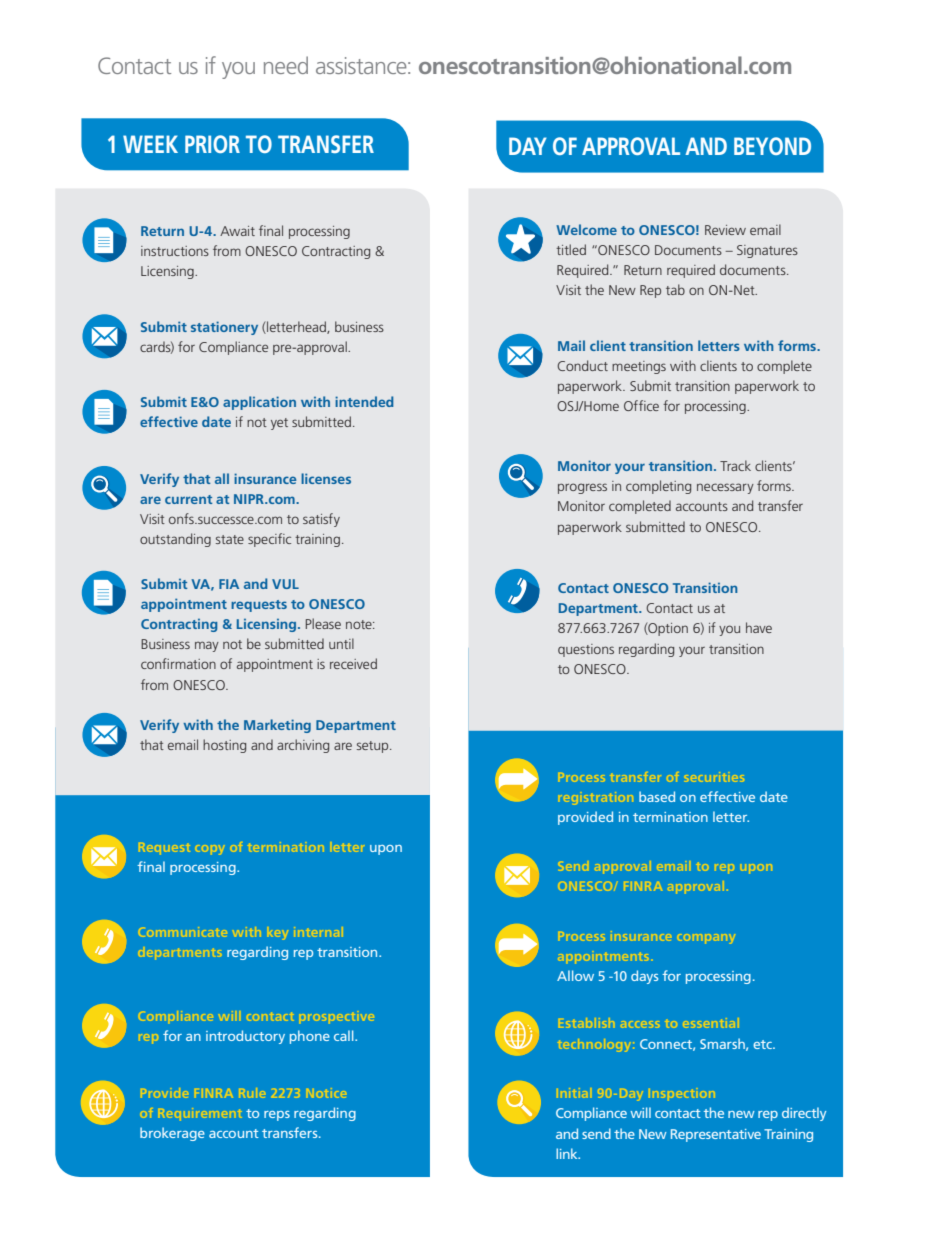 Image resolution: width=952 pixels, height=1233 pixels. I want to click on progress, so click(582, 488).
